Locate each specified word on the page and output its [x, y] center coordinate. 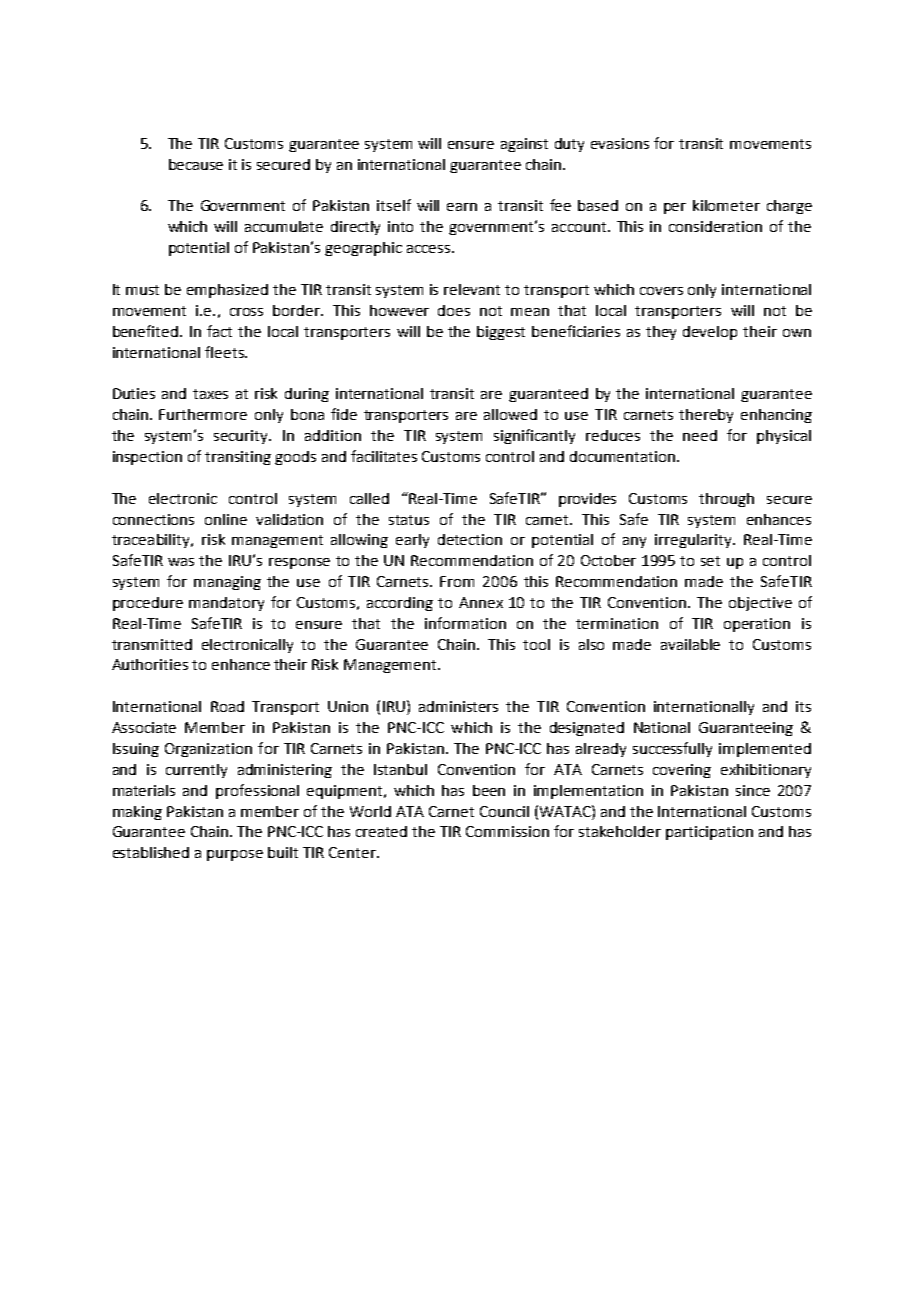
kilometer [726, 205]
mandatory [226, 604]
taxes [210, 394]
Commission [507, 831]
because [196, 164]
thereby [706, 416]
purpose [235, 855]
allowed [510, 414]
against [524, 145]
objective [760, 604]
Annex [481, 602]
